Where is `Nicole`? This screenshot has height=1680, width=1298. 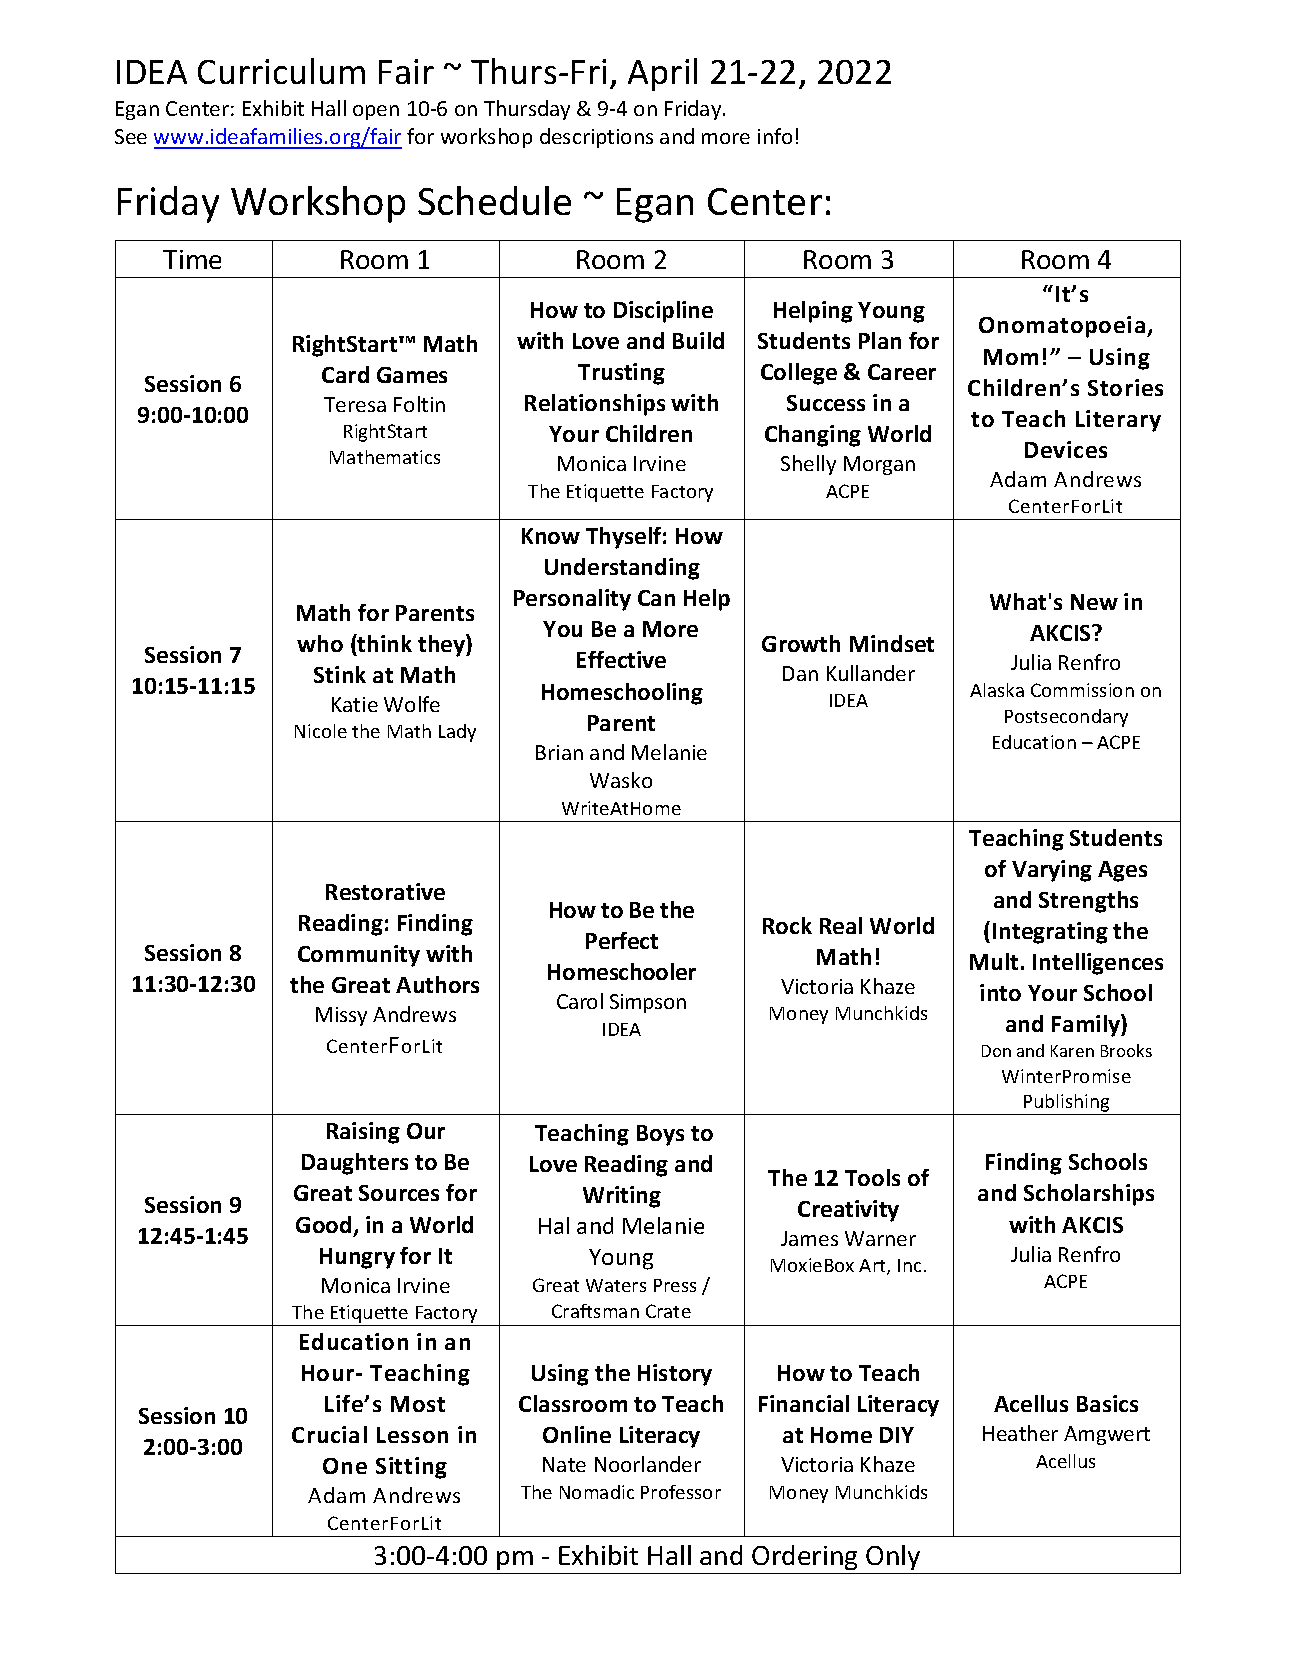
Nicole is located at coordinates (321, 731).
